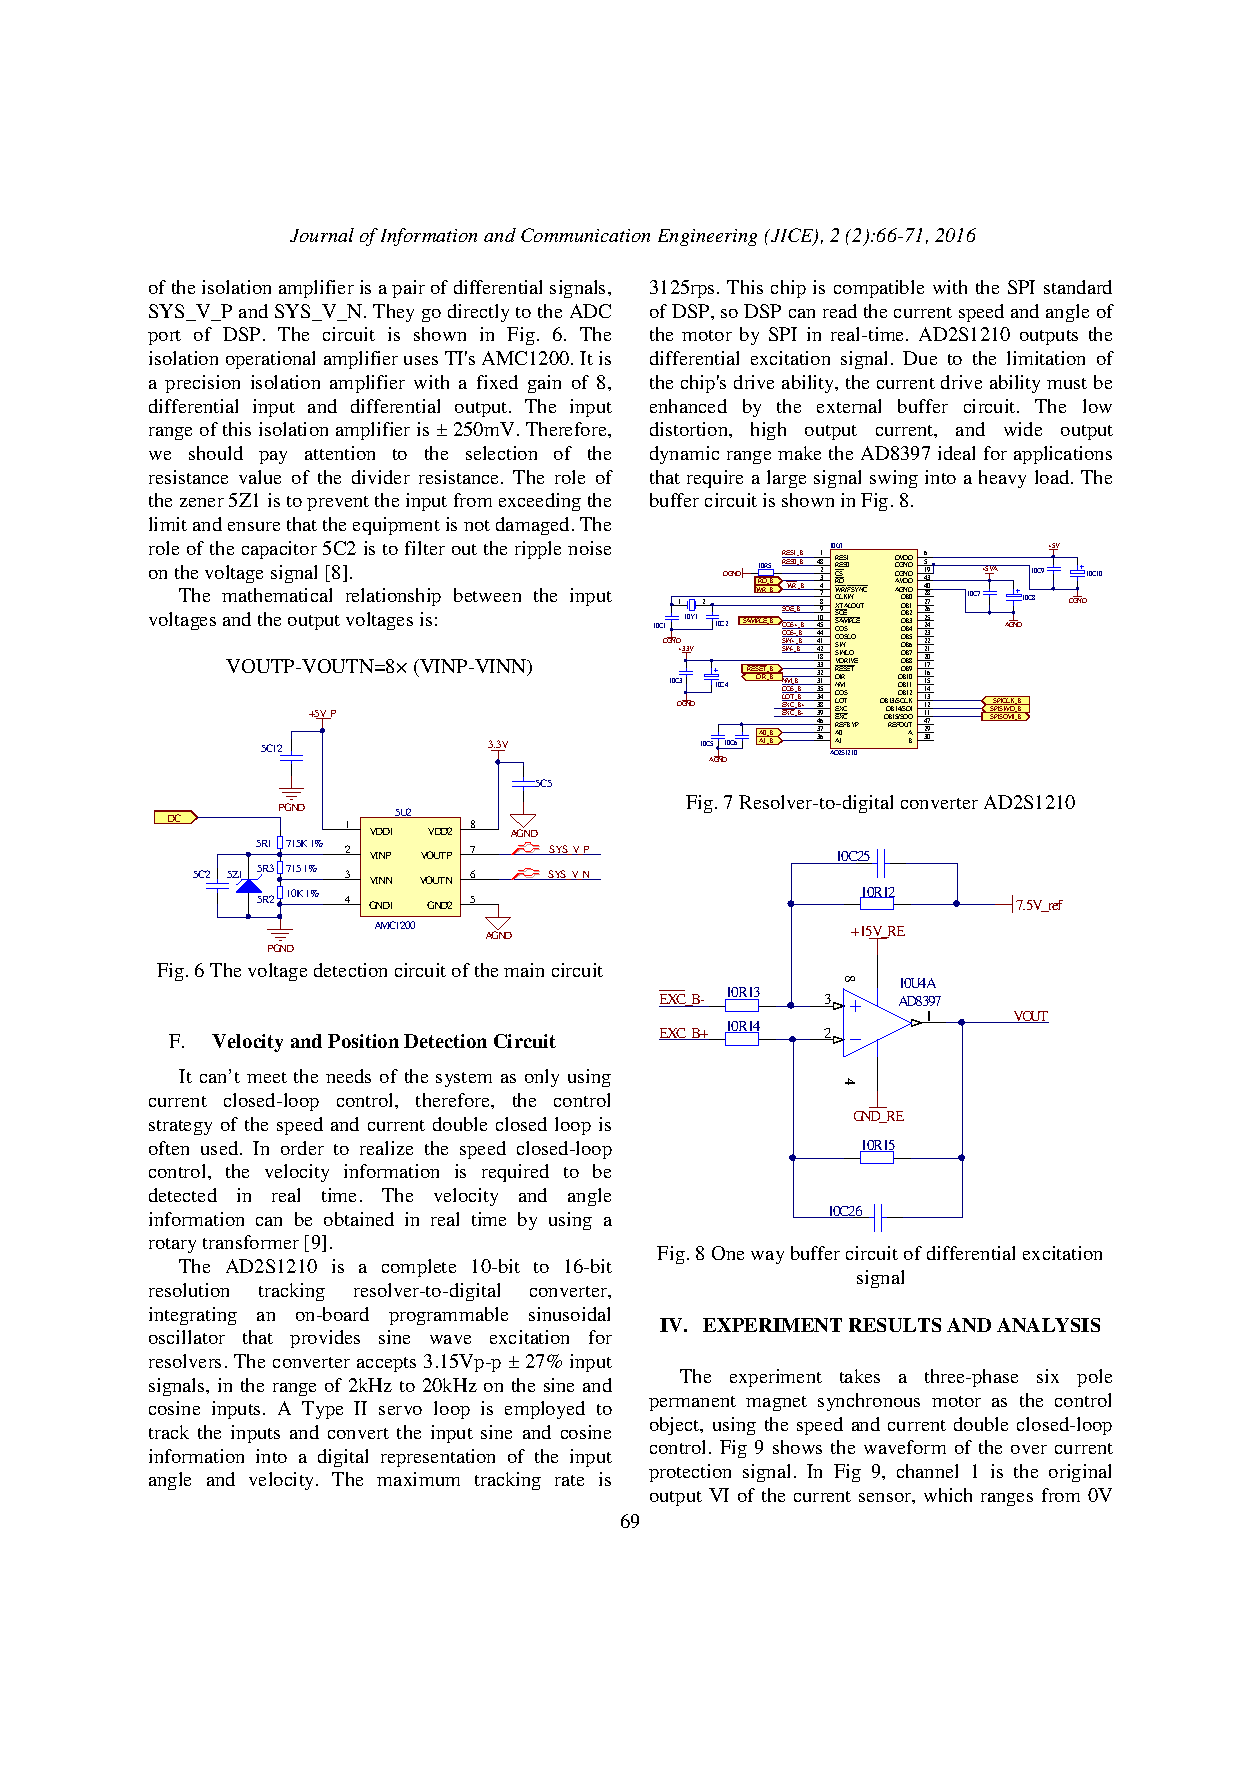 The width and height of the page is (1260, 1783). What do you see at coordinates (322, 1410) in the page?
I see `Type` at bounding box center [322, 1410].
